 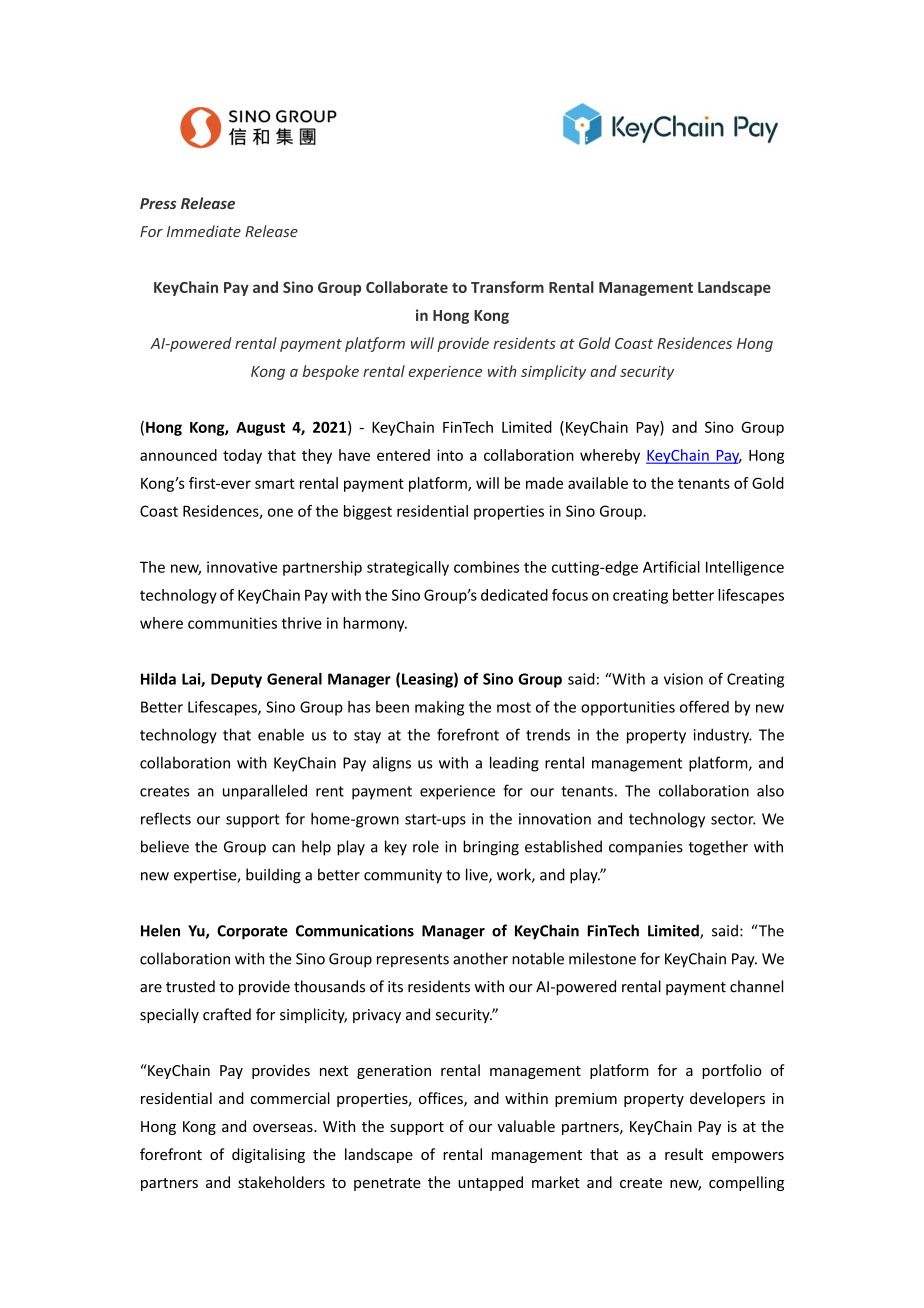 What do you see at coordinates (439, 708) in the document?
I see `making` at bounding box center [439, 708].
